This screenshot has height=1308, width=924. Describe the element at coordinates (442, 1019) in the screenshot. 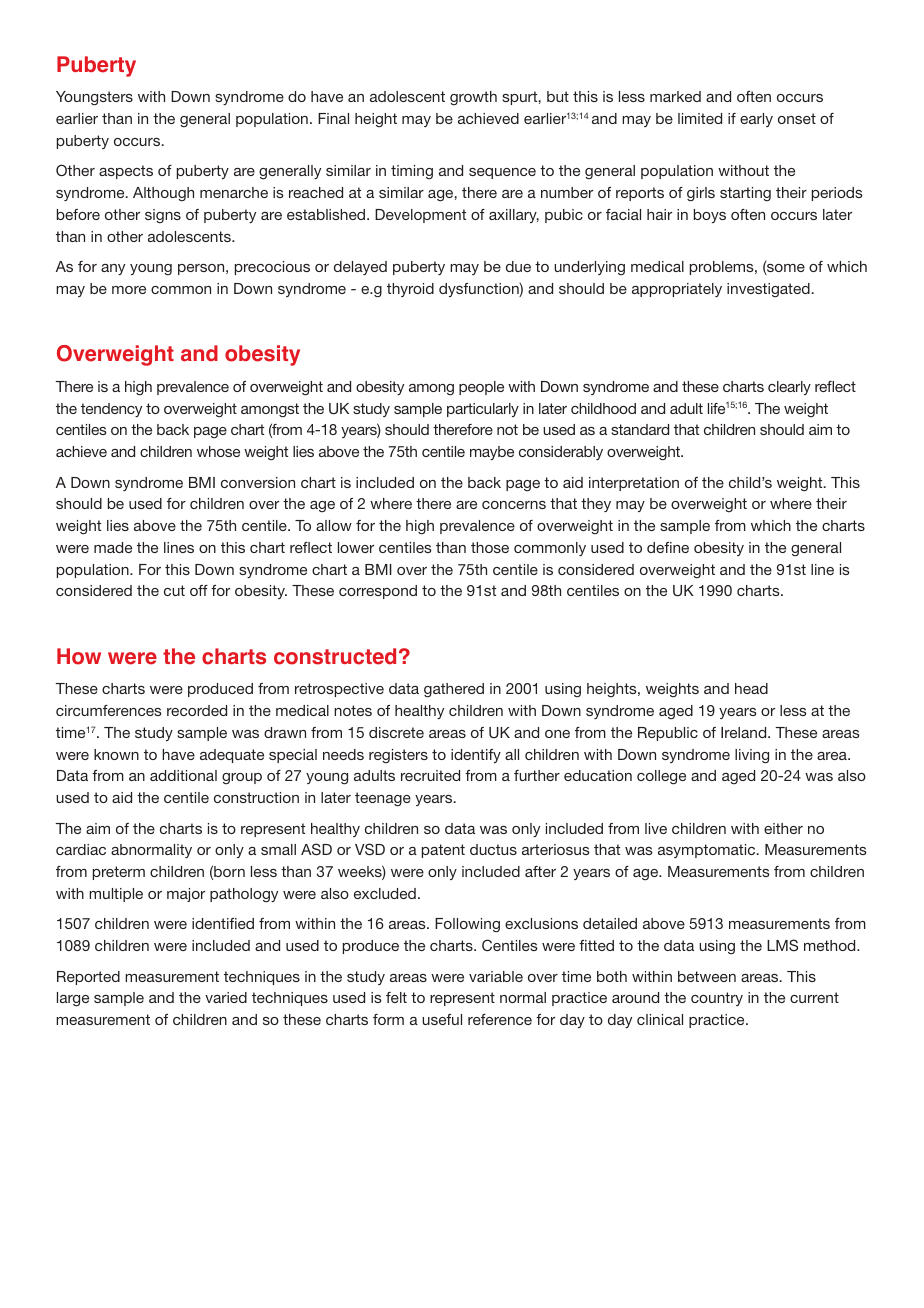

I see `useful` at that location.
